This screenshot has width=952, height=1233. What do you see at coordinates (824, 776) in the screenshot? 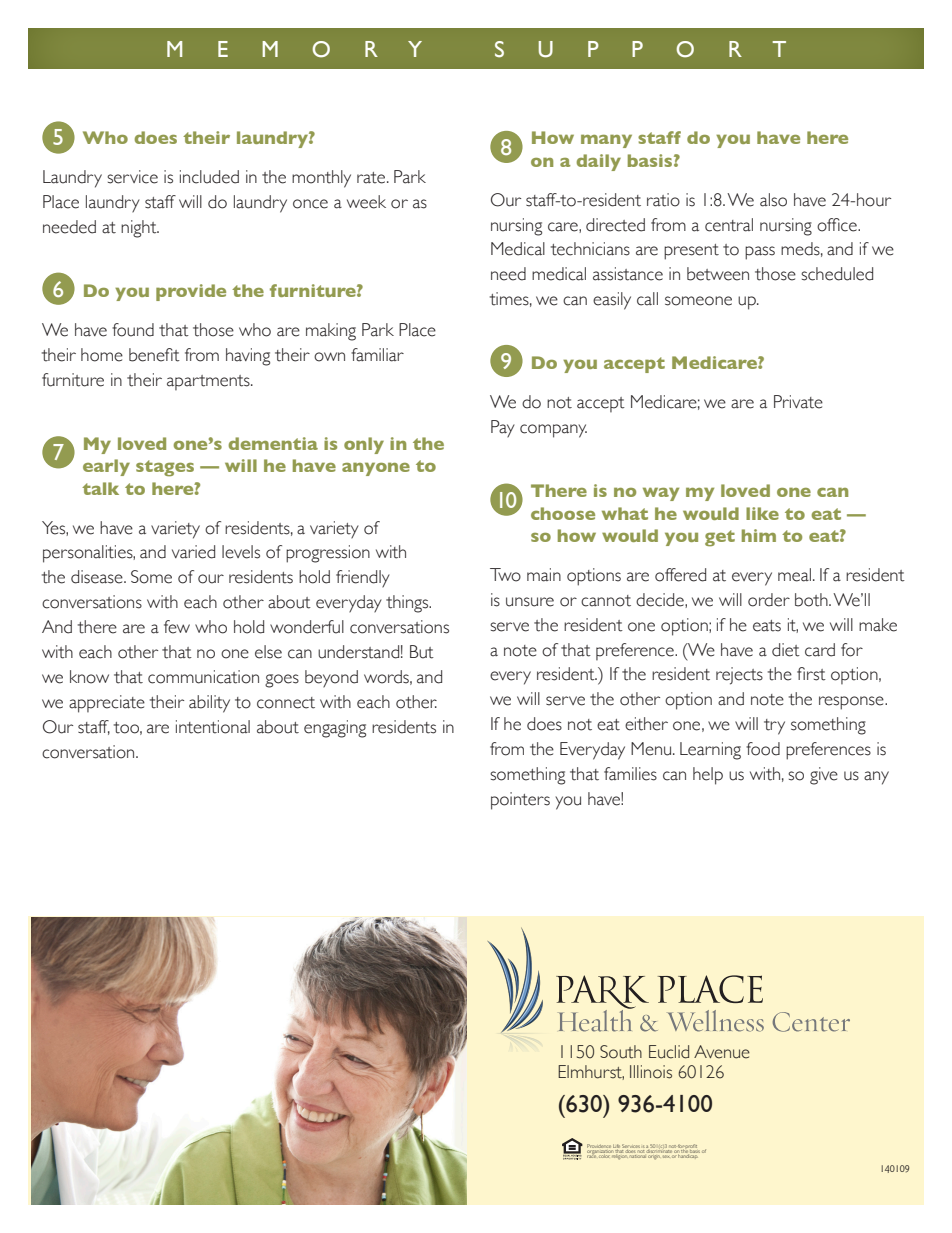
I see `give` at bounding box center [824, 776].
